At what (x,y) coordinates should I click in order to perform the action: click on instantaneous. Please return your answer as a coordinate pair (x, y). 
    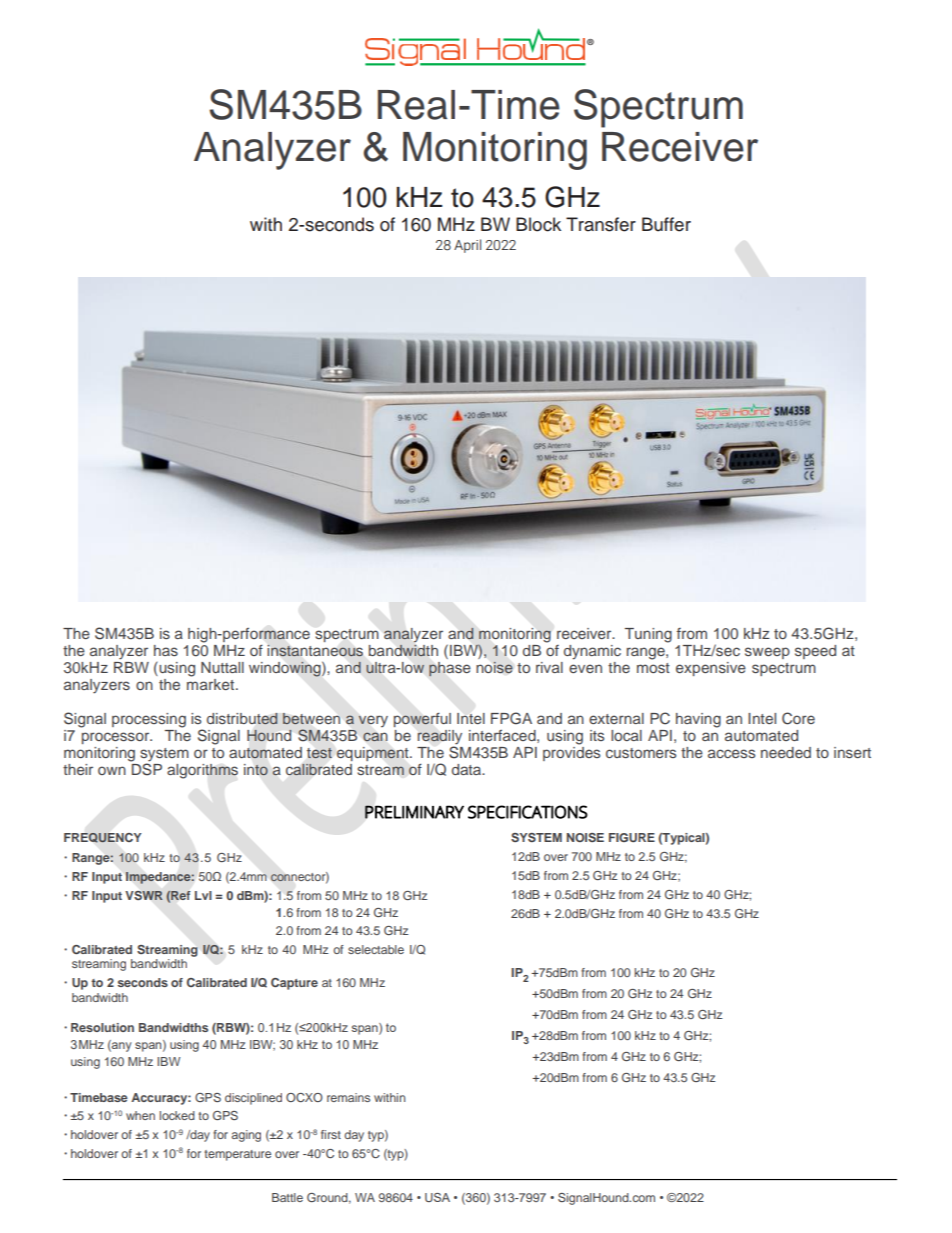
    Looking at the image, I should click on (315, 650).
